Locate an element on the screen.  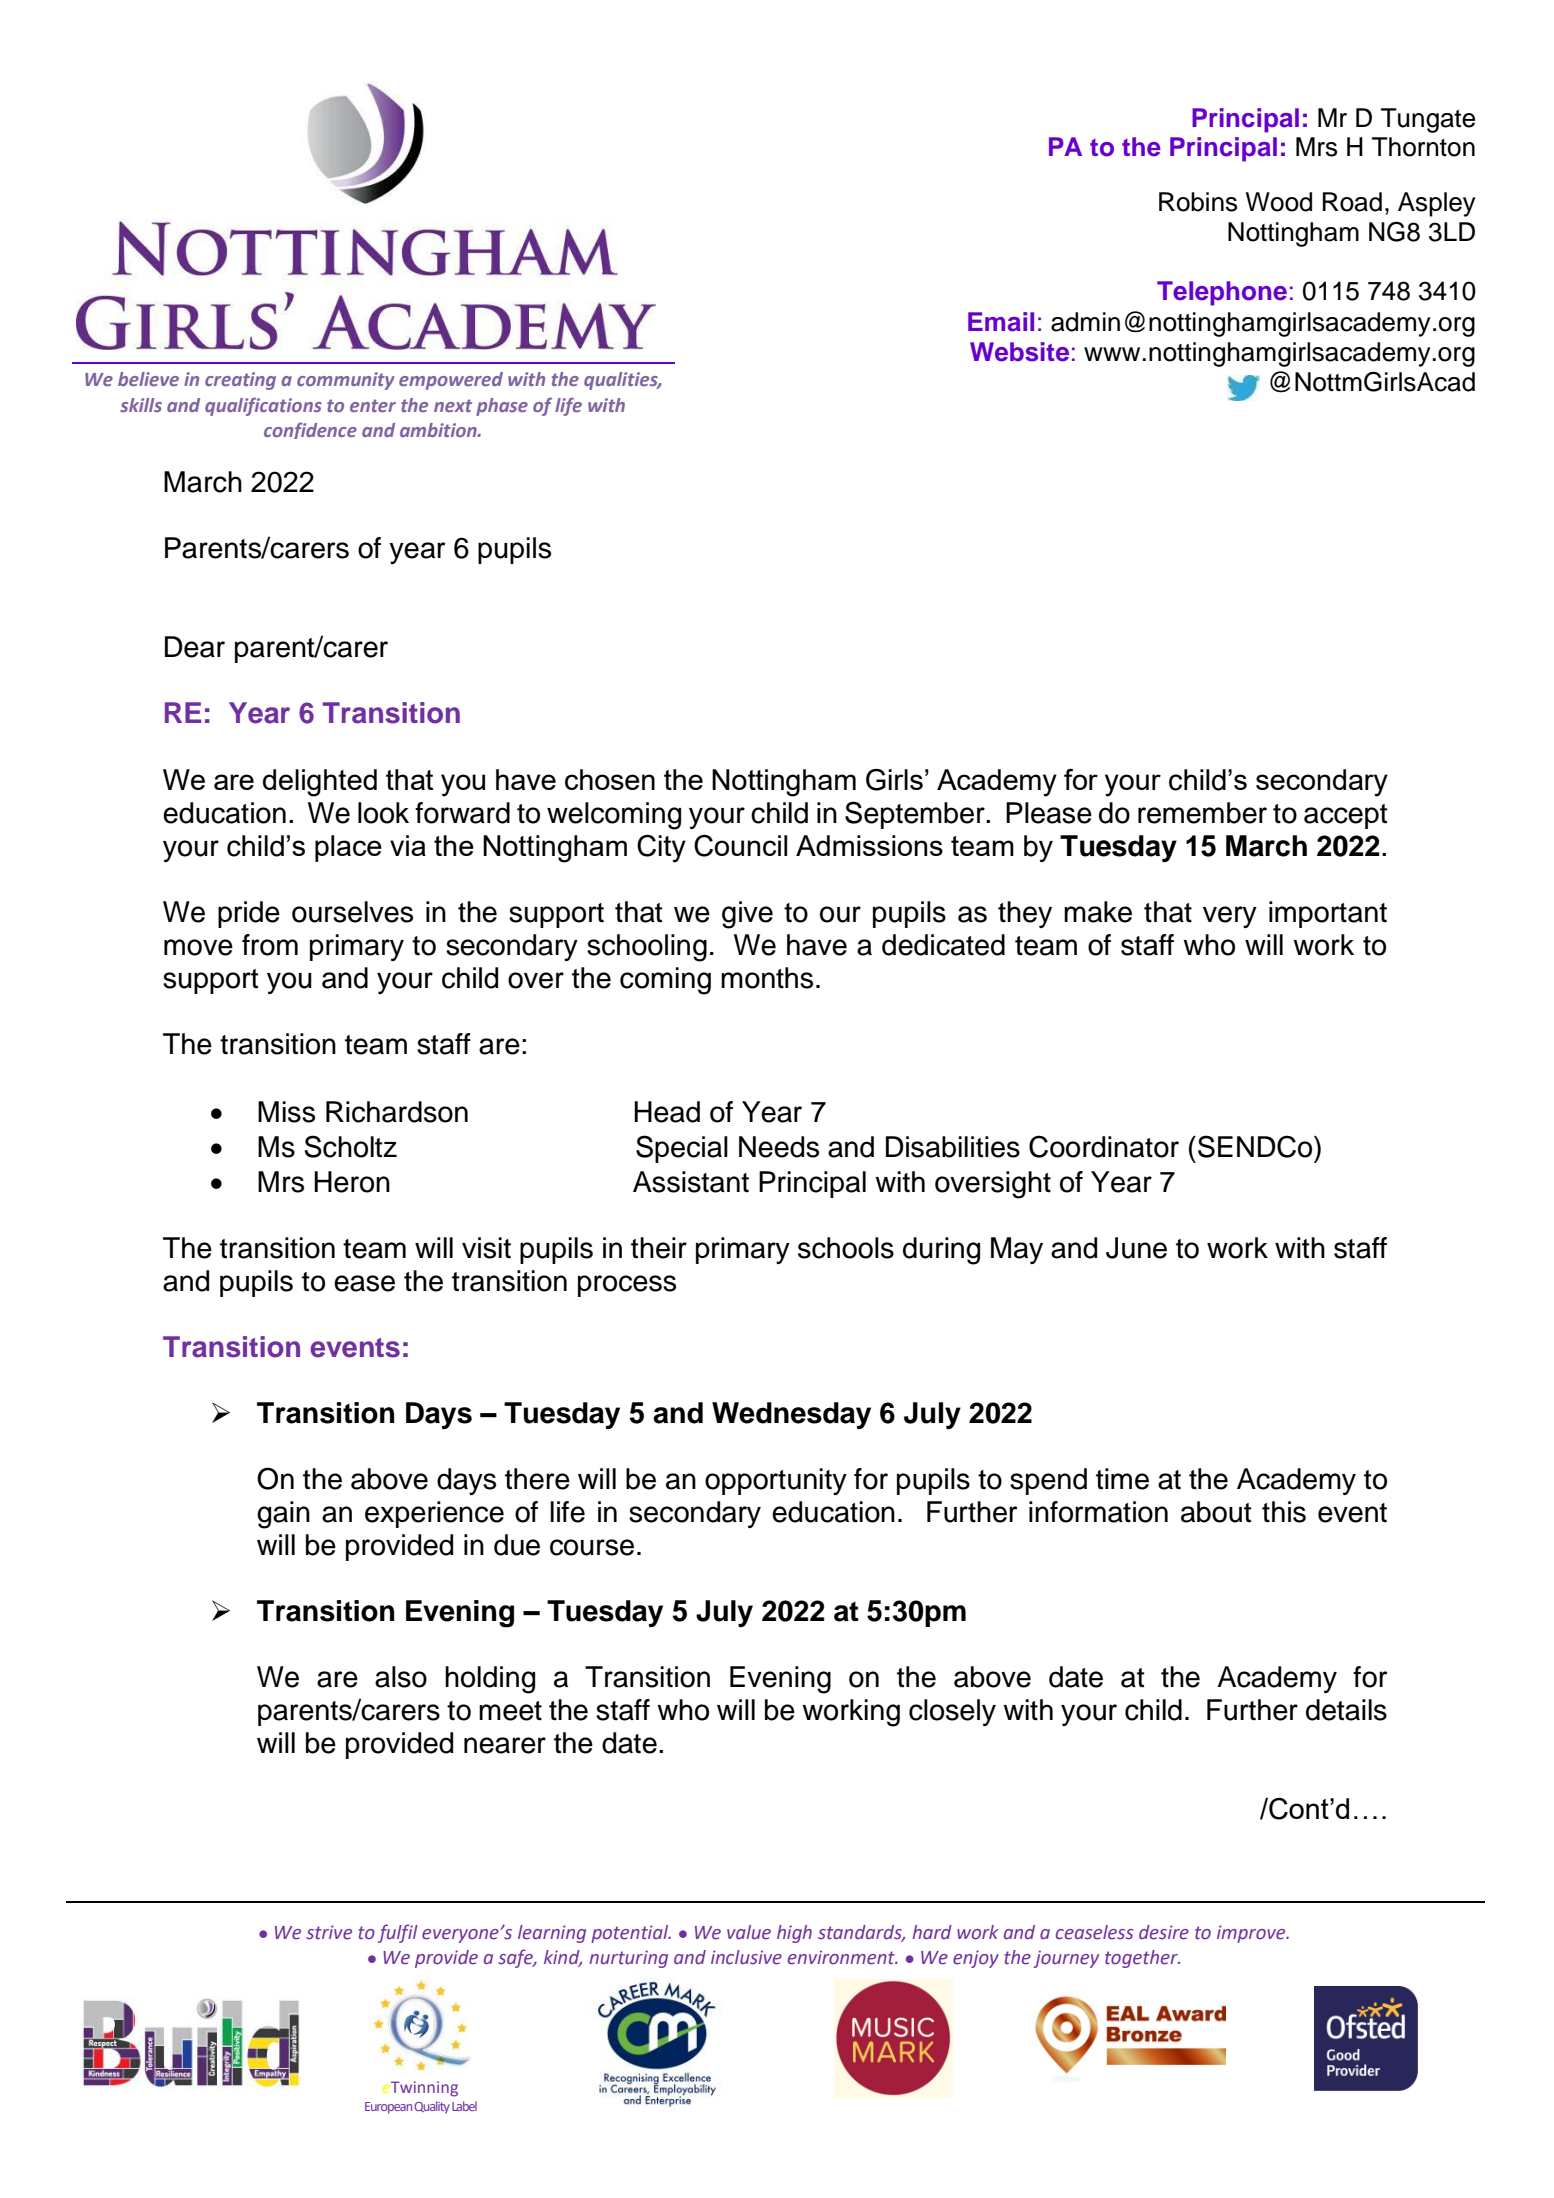
Wood is located at coordinates (1279, 202).
